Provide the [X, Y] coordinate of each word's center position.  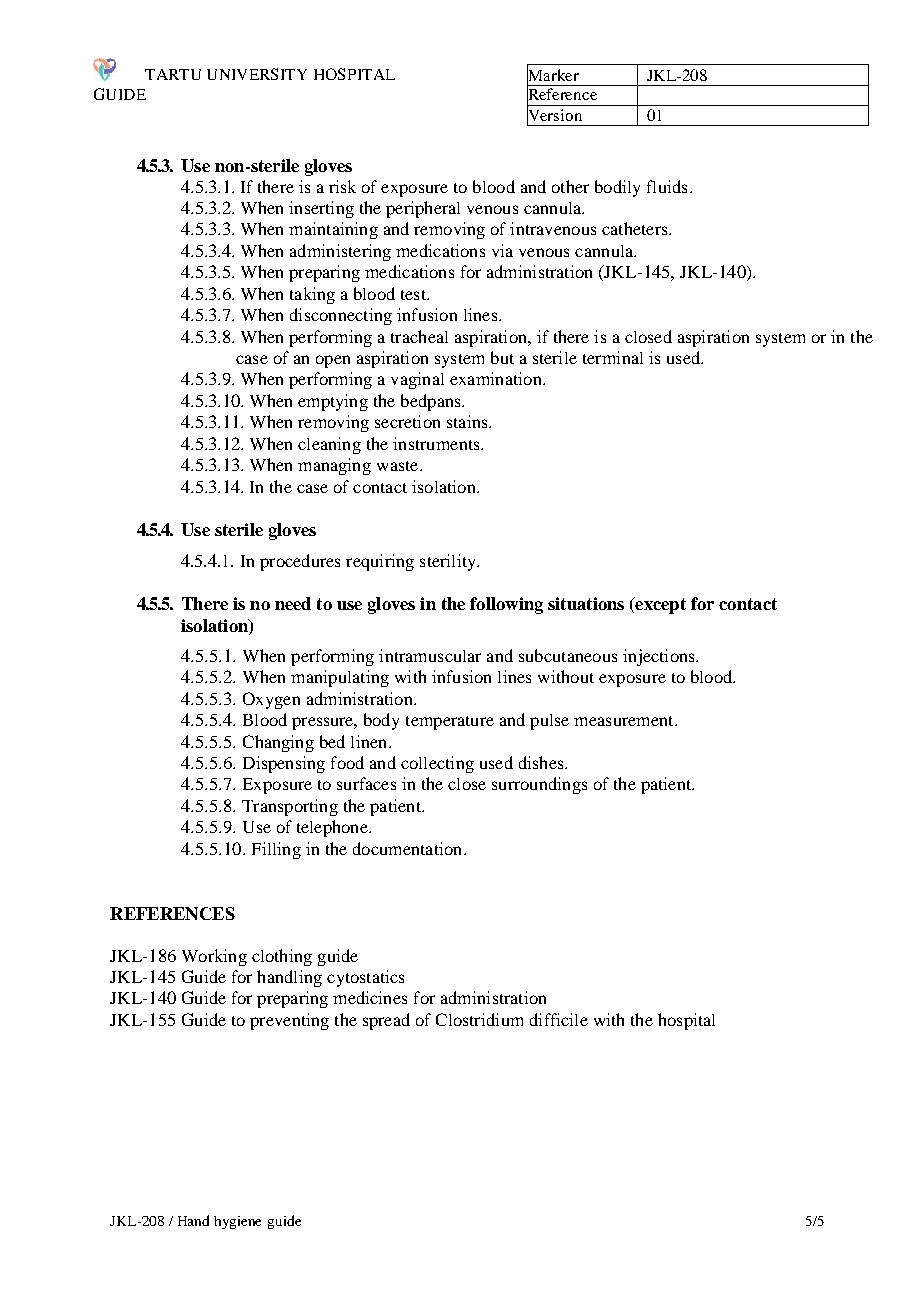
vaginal [417, 380]
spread [386, 1021]
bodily [617, 188]
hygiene [237, 1222]
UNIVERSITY [257, 74]
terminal [613, 357]
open [333, 361]
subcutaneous [568, 655]
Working [214, 957]
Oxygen [271, 700]
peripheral [423, 209]
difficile [559, 1019]
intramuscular [430, 655]
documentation [409, 848]
